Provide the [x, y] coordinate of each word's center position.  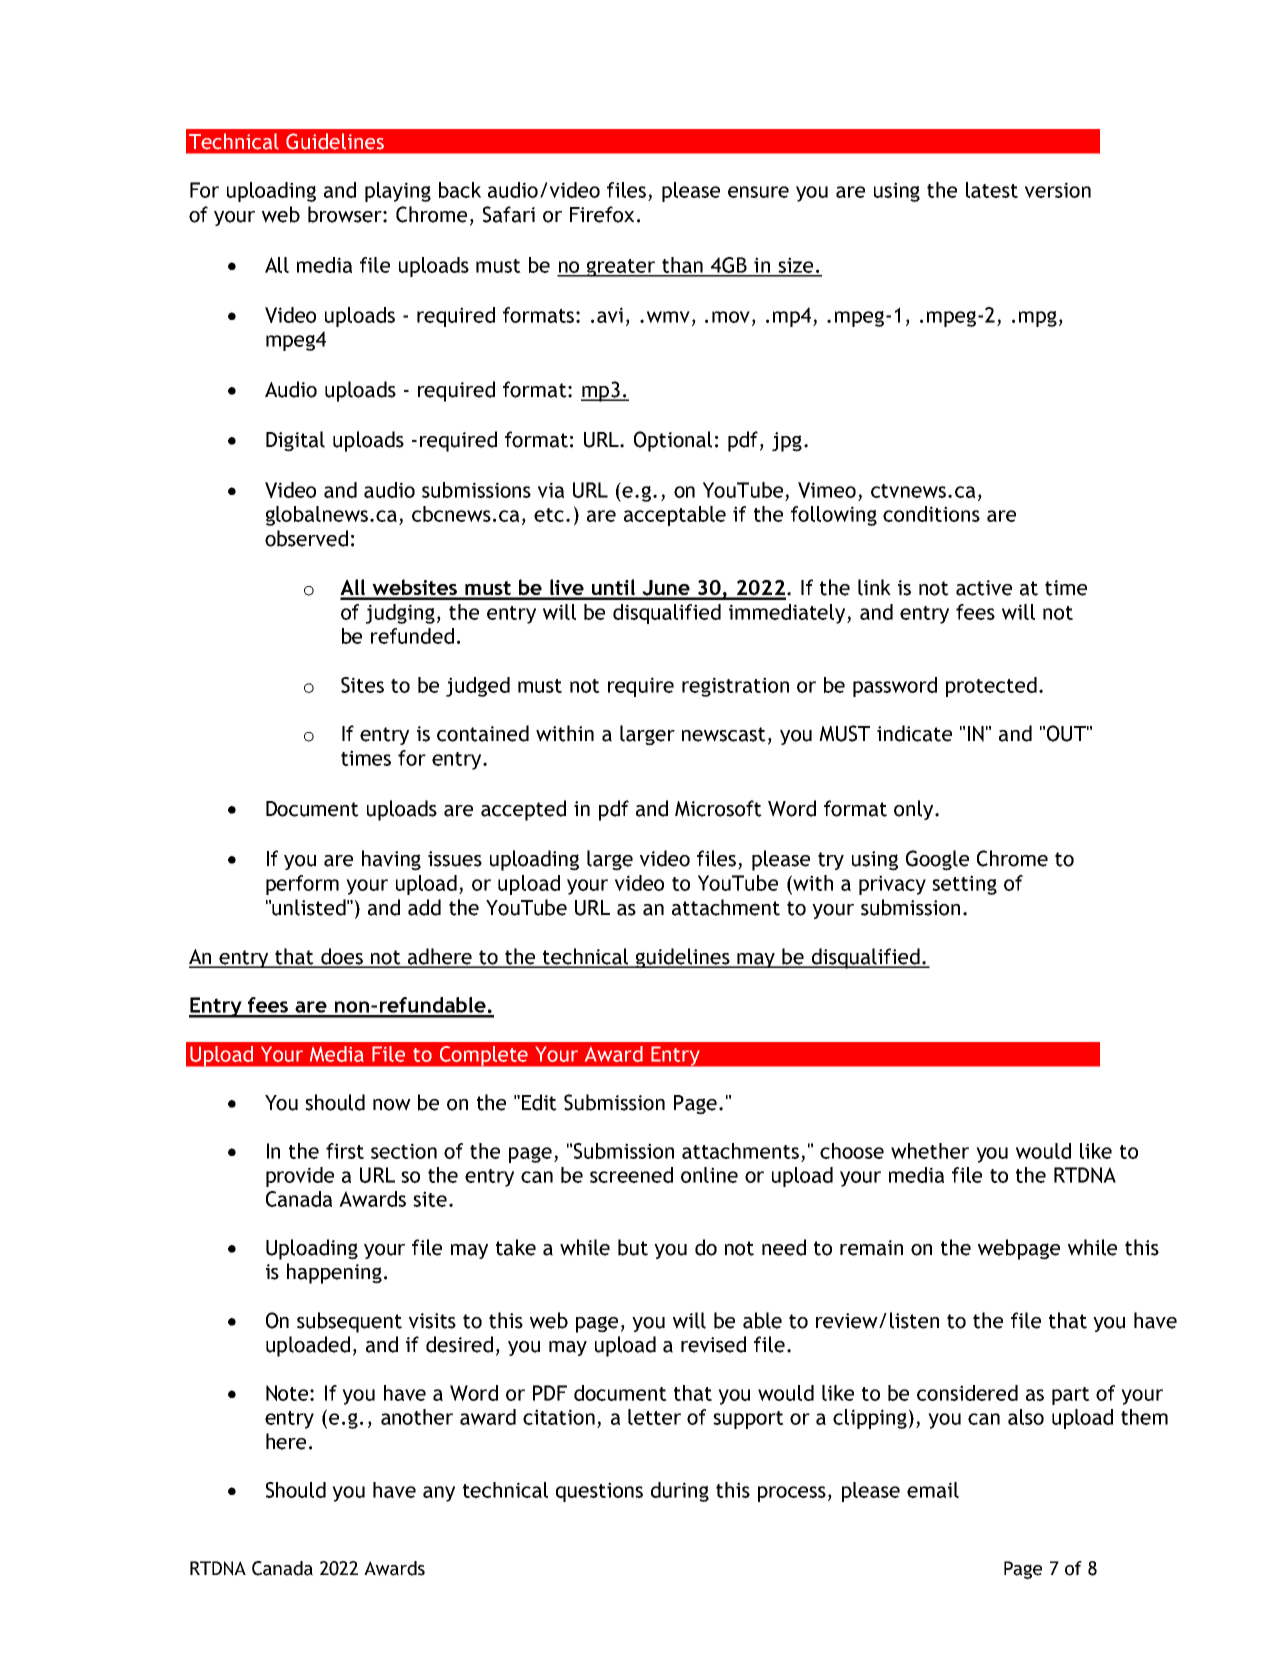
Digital [295, 441]
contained [483, 733]
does [342, 957]
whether [930, 1151]
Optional [673, 441]
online [709, 1175]
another [417, 1417]
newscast [724, 734]
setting [964, 885]
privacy [892, 885]
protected [991, 687]
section [404, 1151]
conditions [931, 514]
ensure [758, 192]
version [1058, 190]
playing [398, 192]
